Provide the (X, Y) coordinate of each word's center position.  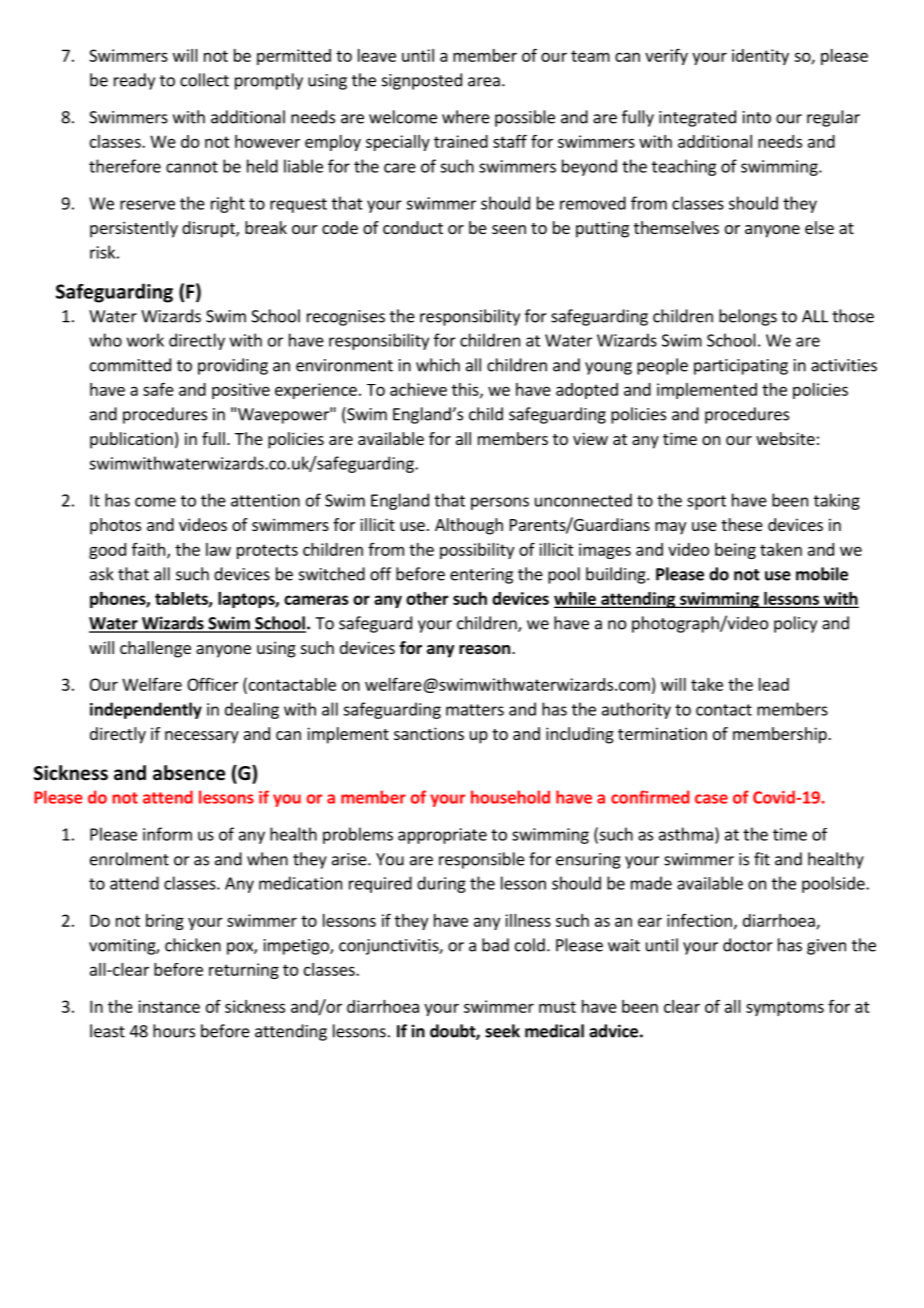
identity (760, 57)
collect (204, 80)
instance (169, 1006)
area (484, 82)
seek (502, 1031)
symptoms (785, 1008)
